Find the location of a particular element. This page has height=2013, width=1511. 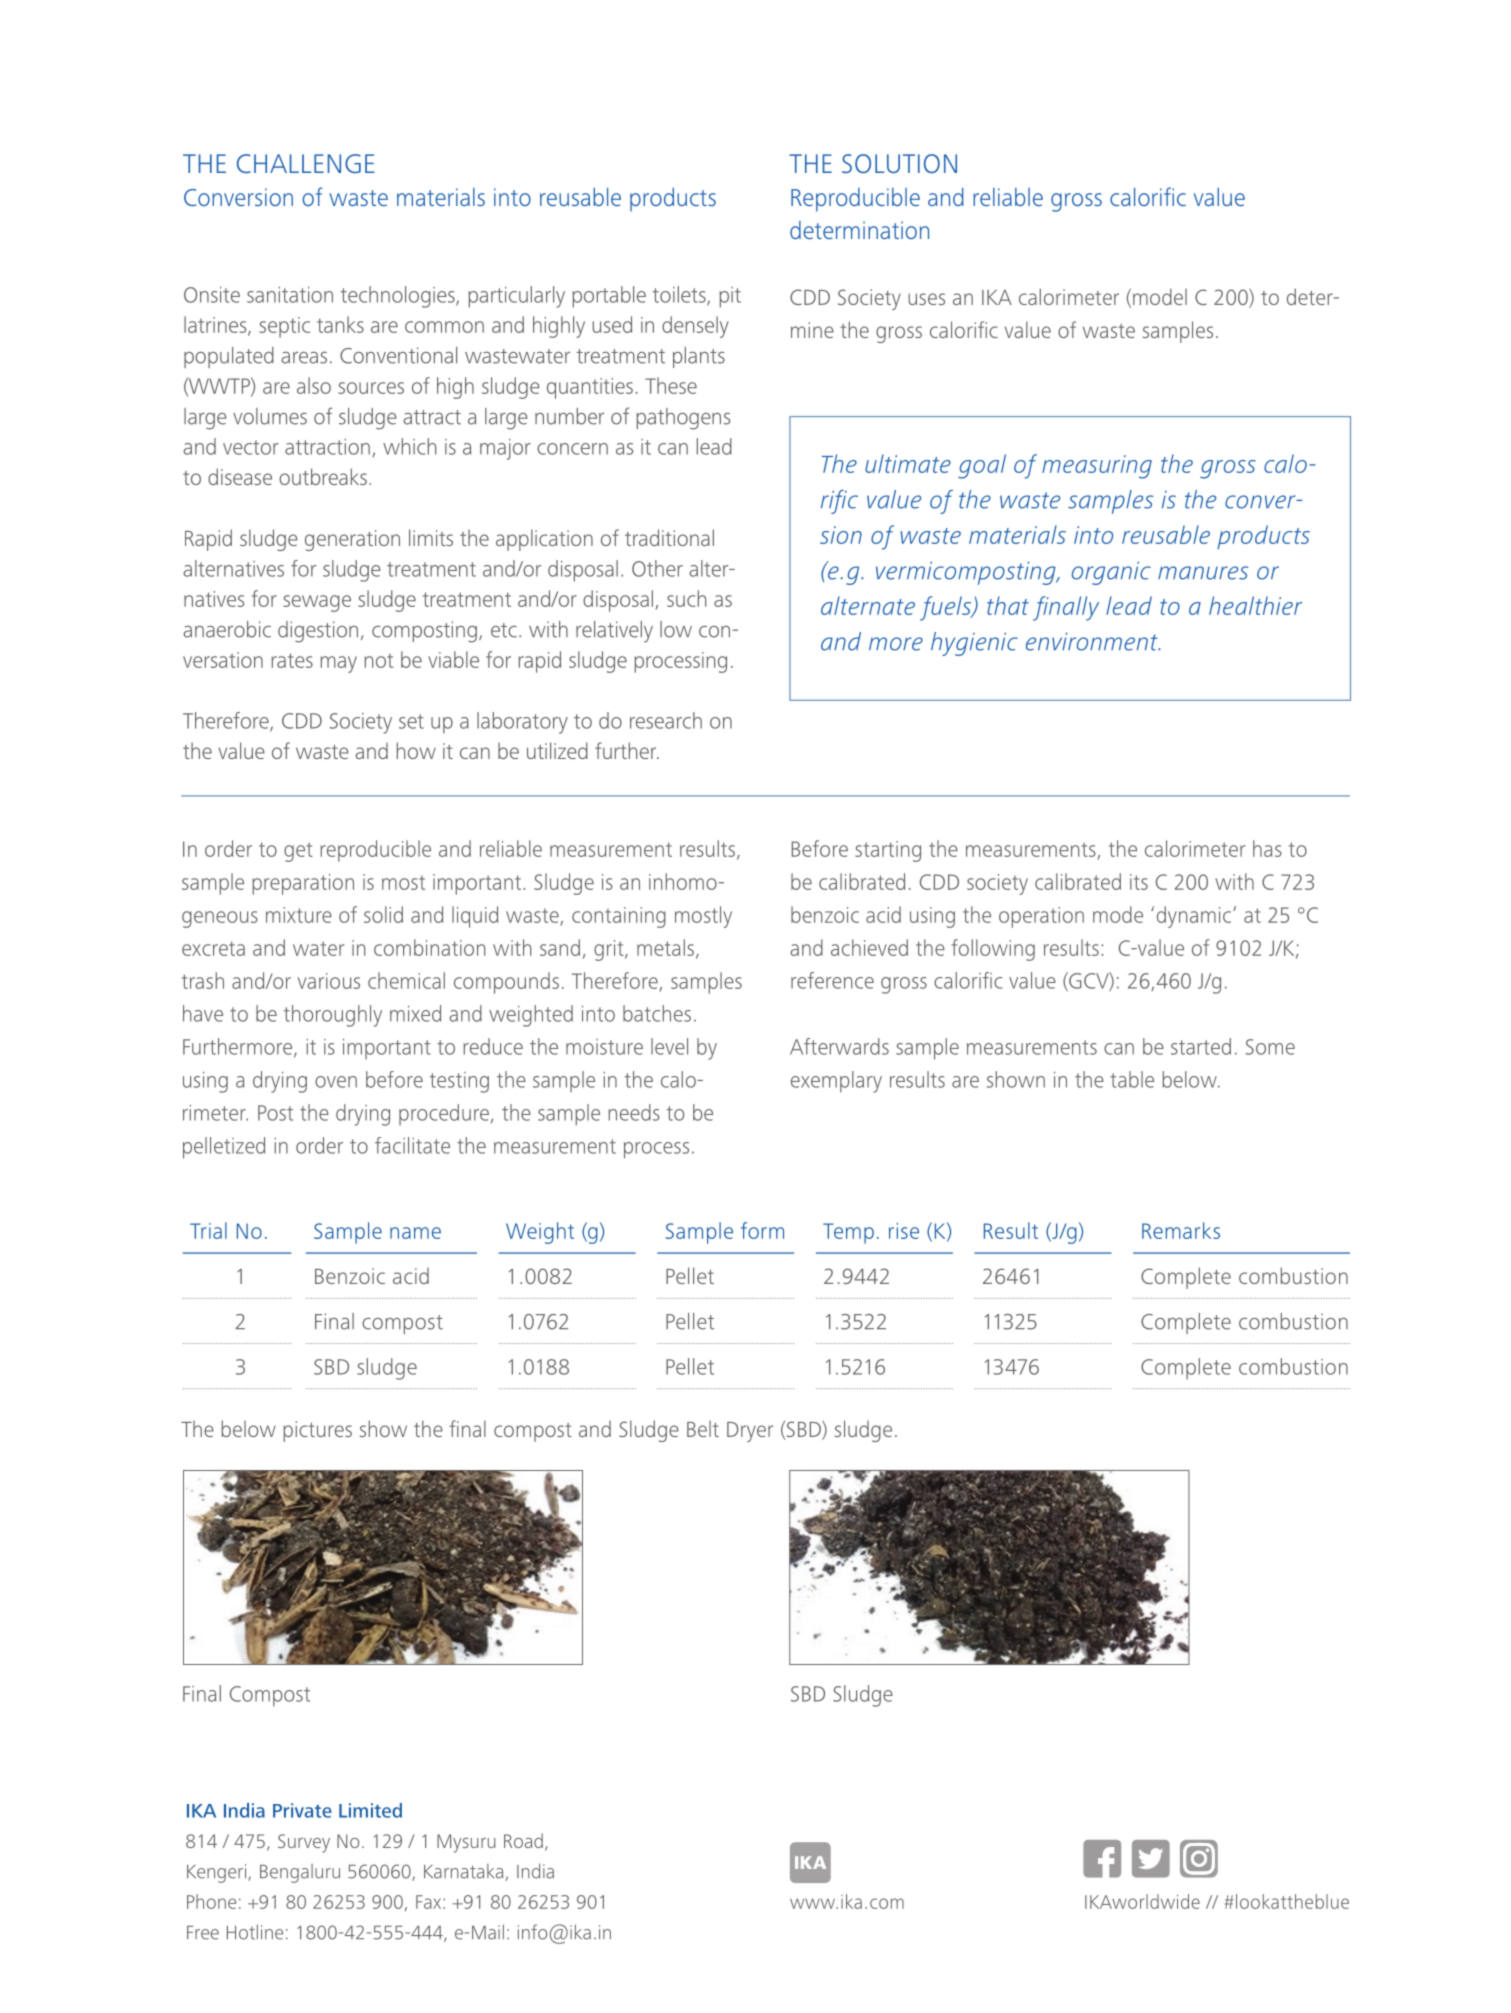

Bengaluru is located at coordinates (300, 1873).
